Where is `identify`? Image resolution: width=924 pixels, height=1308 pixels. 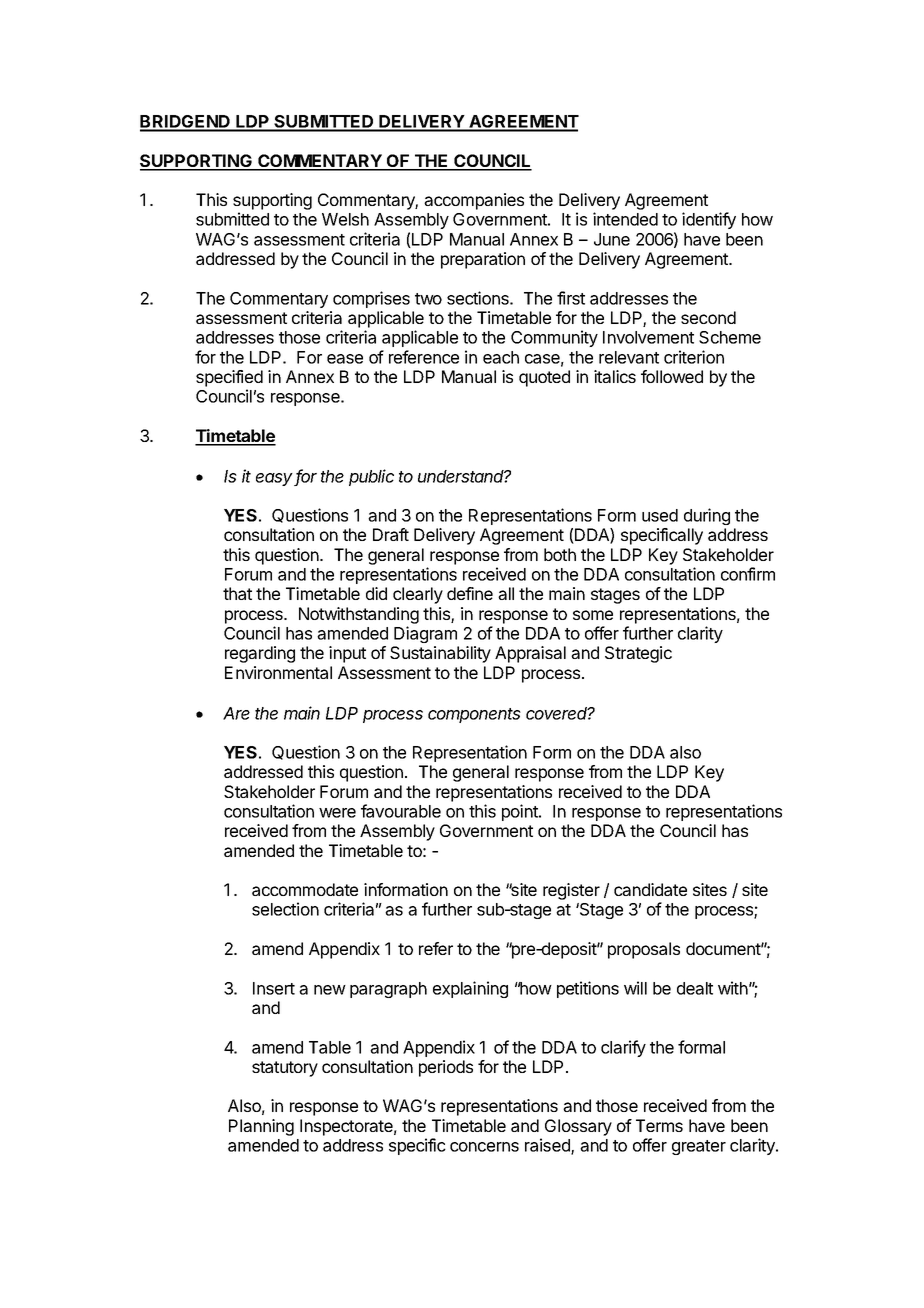
identify is located at coordinates (709, 220).
